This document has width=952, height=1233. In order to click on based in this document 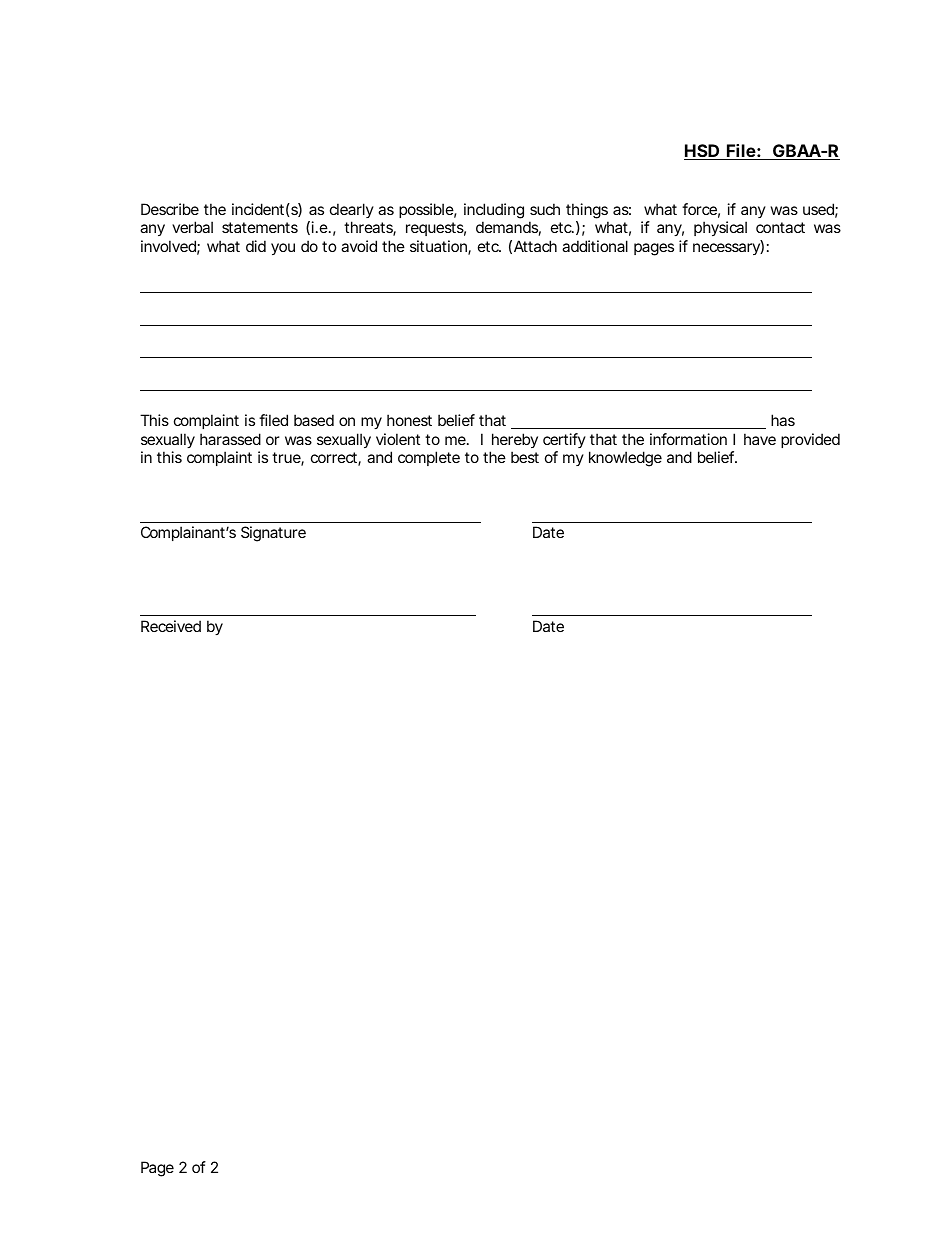, I will do `click(314, 420)`.
